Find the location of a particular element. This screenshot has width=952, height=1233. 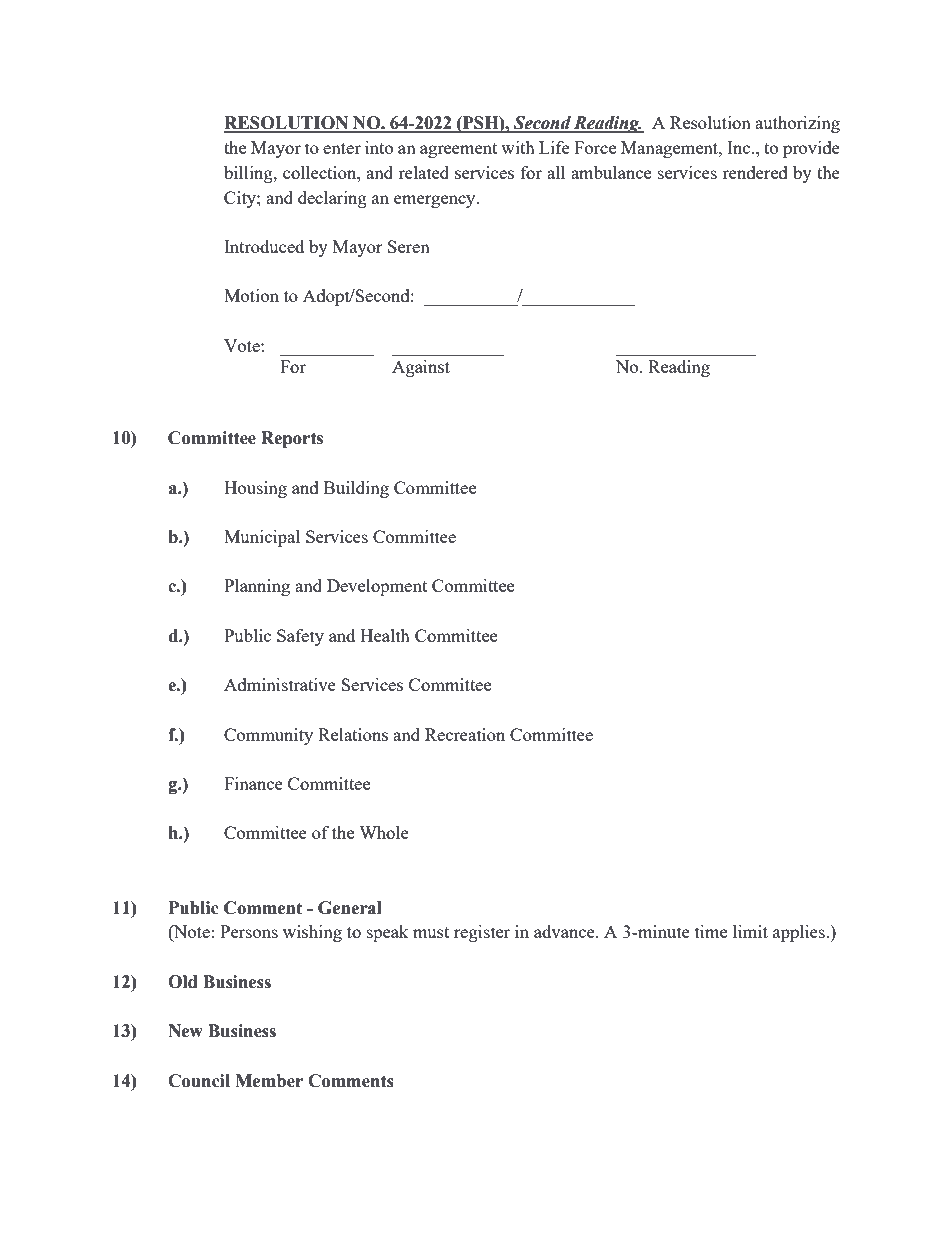

limit is located at coordinates (750, 931).
